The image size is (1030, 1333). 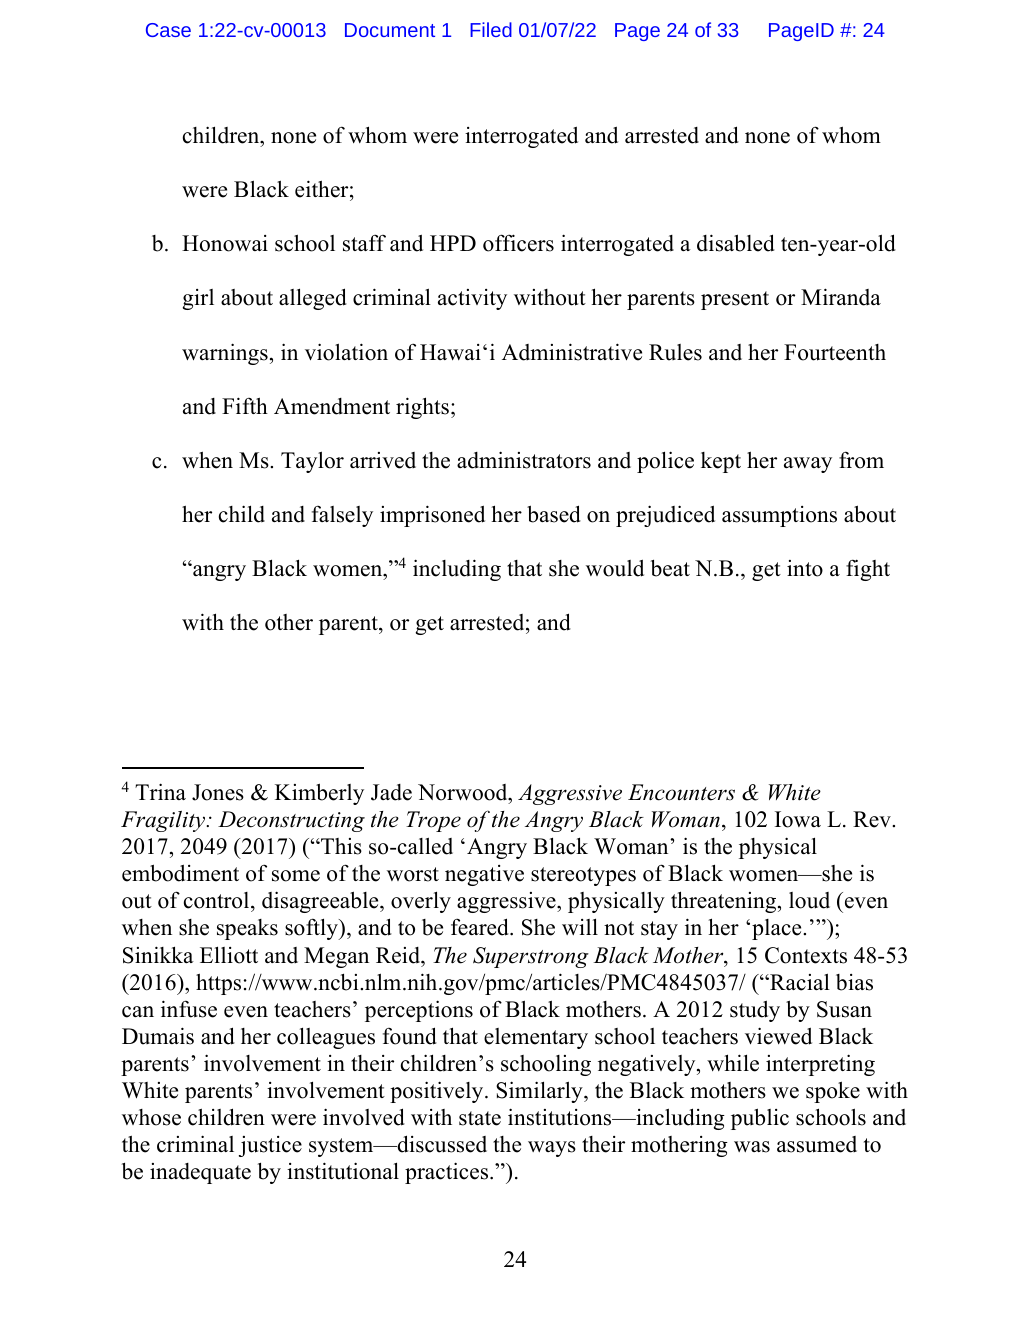 What do you see at coordinates (270, 1146) in the image?
I see `justice` at bounding box center [270, 1146].
